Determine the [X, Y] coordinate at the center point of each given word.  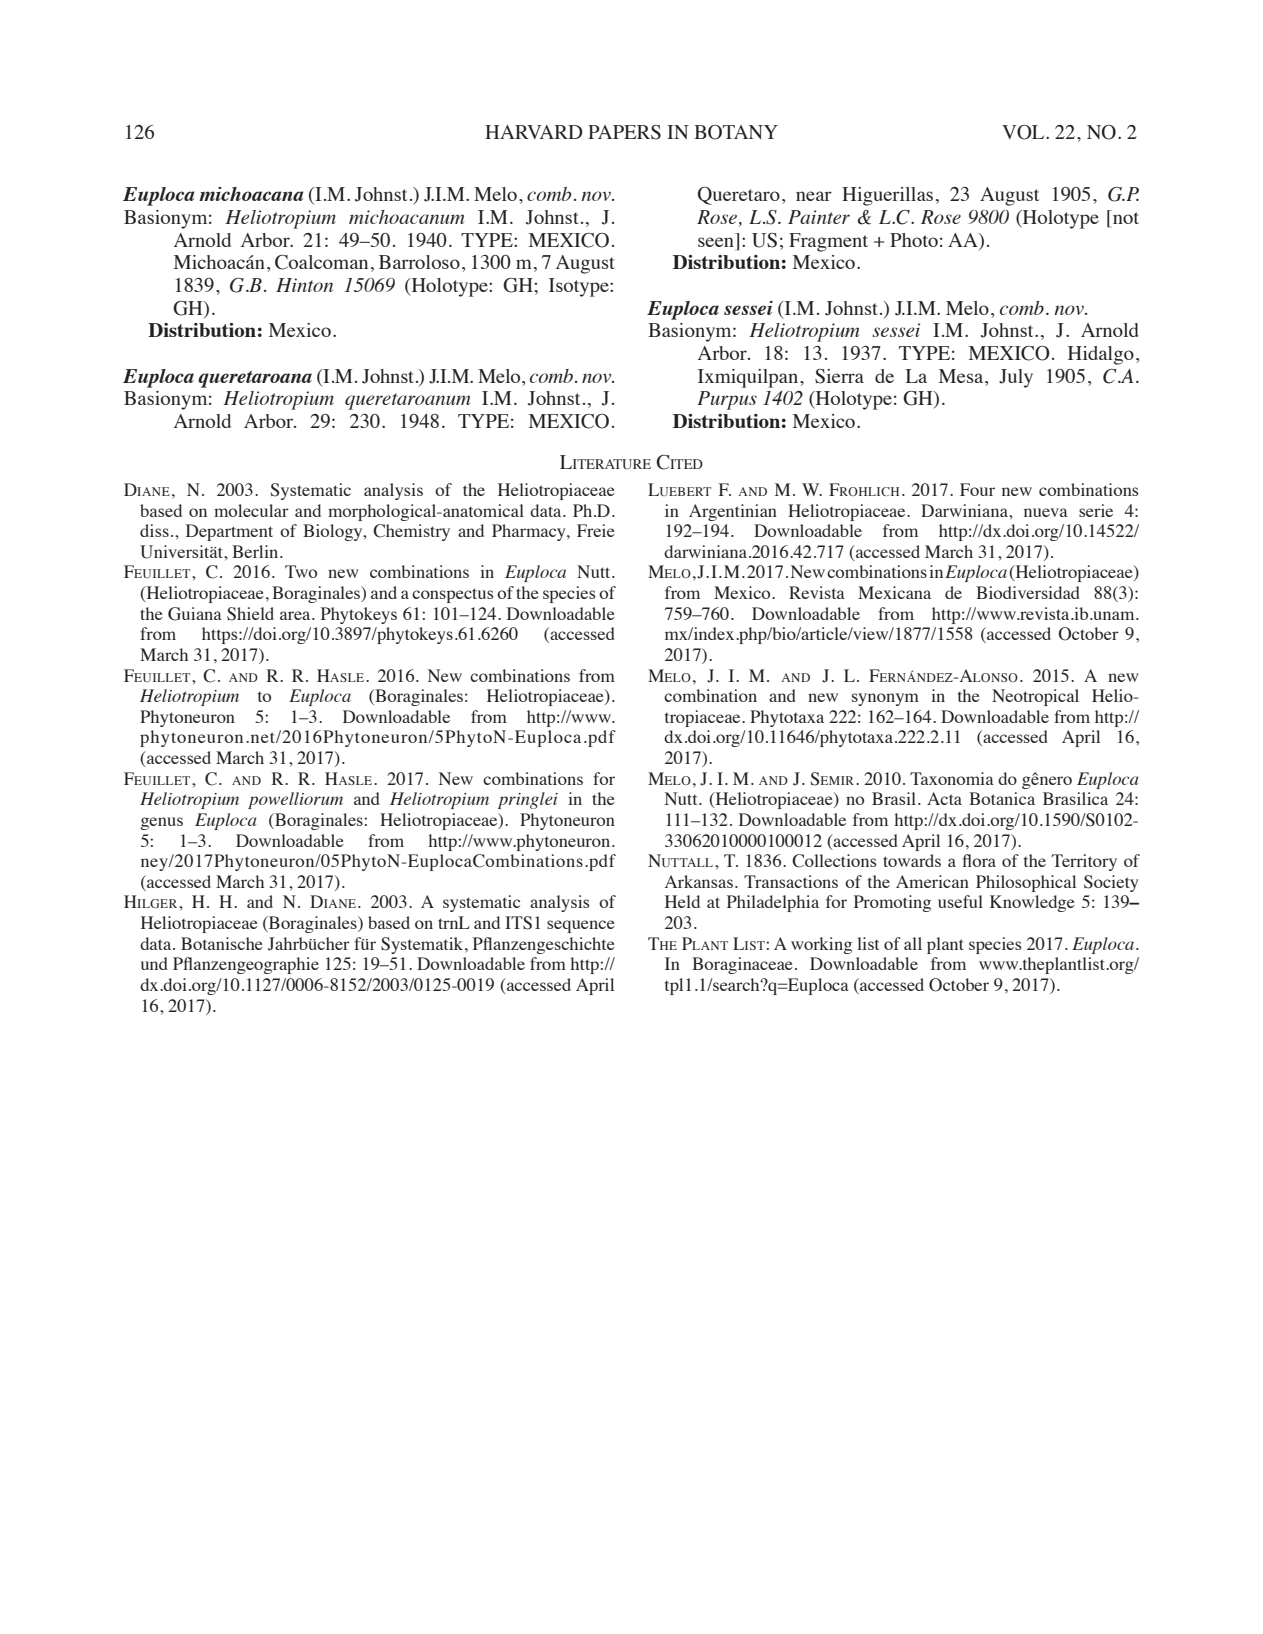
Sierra [839, 376]
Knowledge [1032, 903]
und [154, 963]
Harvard [534, 132]
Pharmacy [530, 532]
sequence [581, 926]
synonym [885, 699]
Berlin [256, 551]
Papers [624, 132]
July [1016, 378]
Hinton [304, 285]
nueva [1046, 512]
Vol [1024, 132]
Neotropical [1035, 697]
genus [161, 823]
